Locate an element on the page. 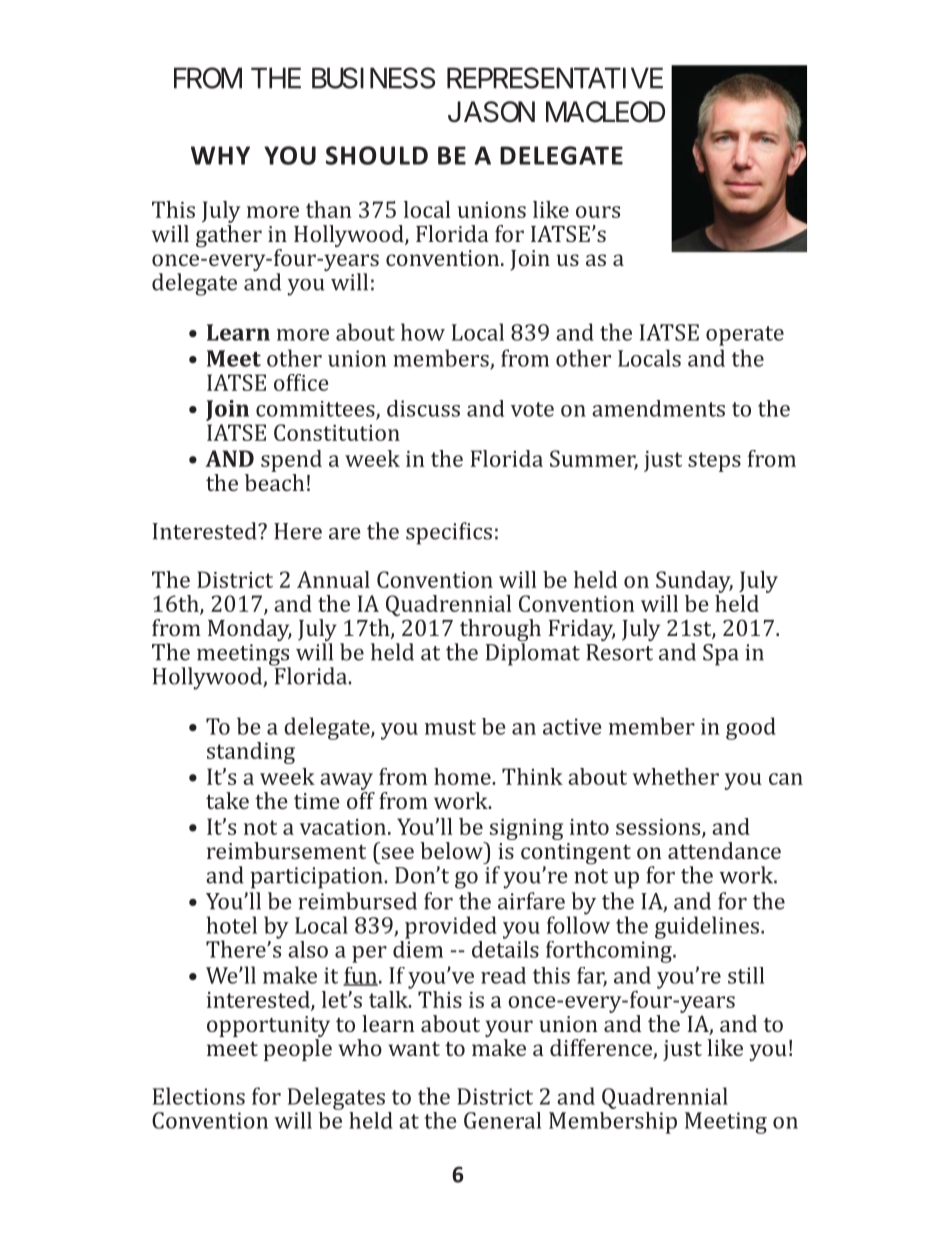  home is located at coordinates (463, 776).
